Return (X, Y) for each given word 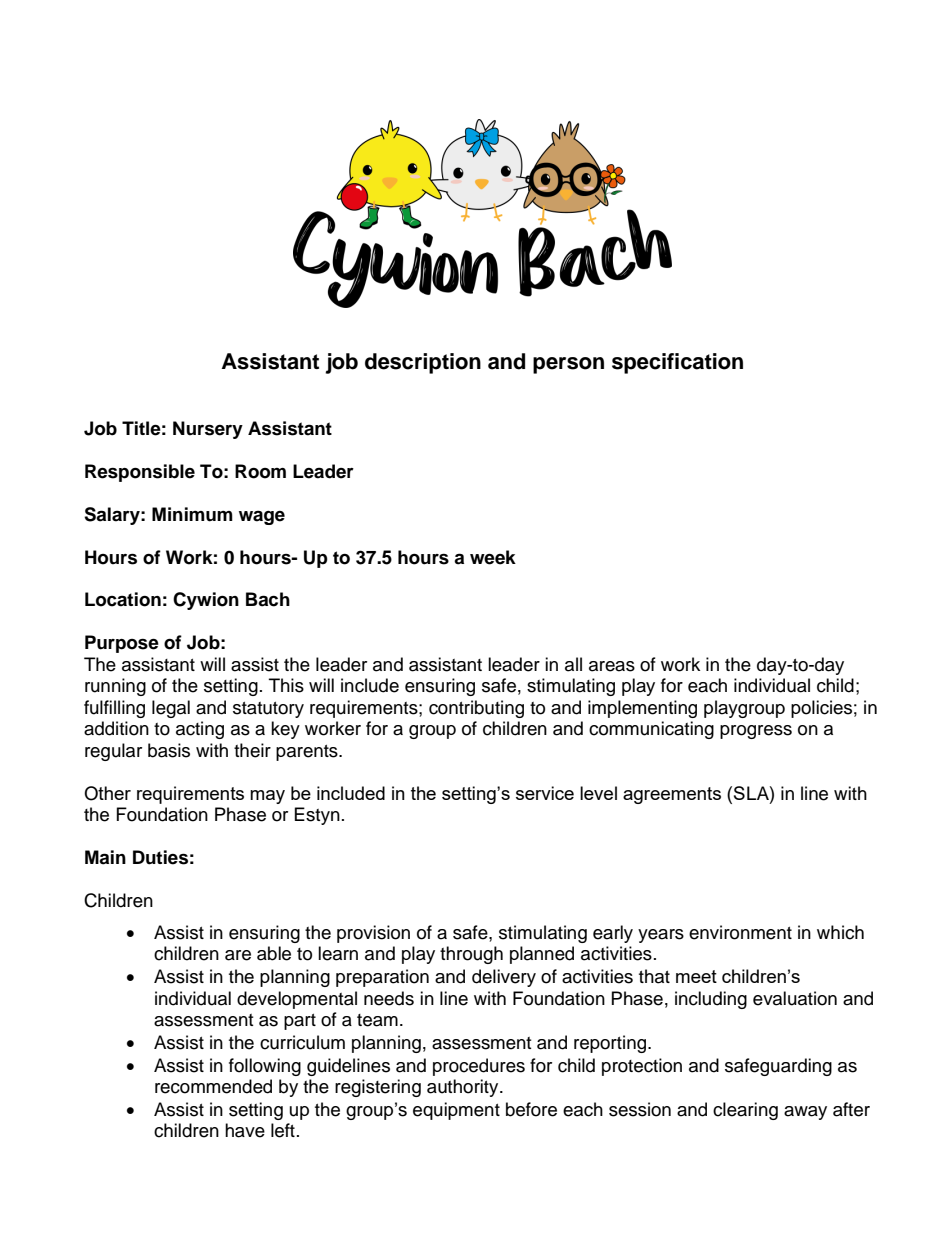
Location (123, 599)
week (493, 557)
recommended (213, 1086)
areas (612, 666)
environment (740, 932)
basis (169, 750)
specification (677, 363)
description (423, 363)
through (471, 955)
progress (756, 732)
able (274, 953)
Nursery (208, 430)
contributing (476, 709)
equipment (456, 1111)
